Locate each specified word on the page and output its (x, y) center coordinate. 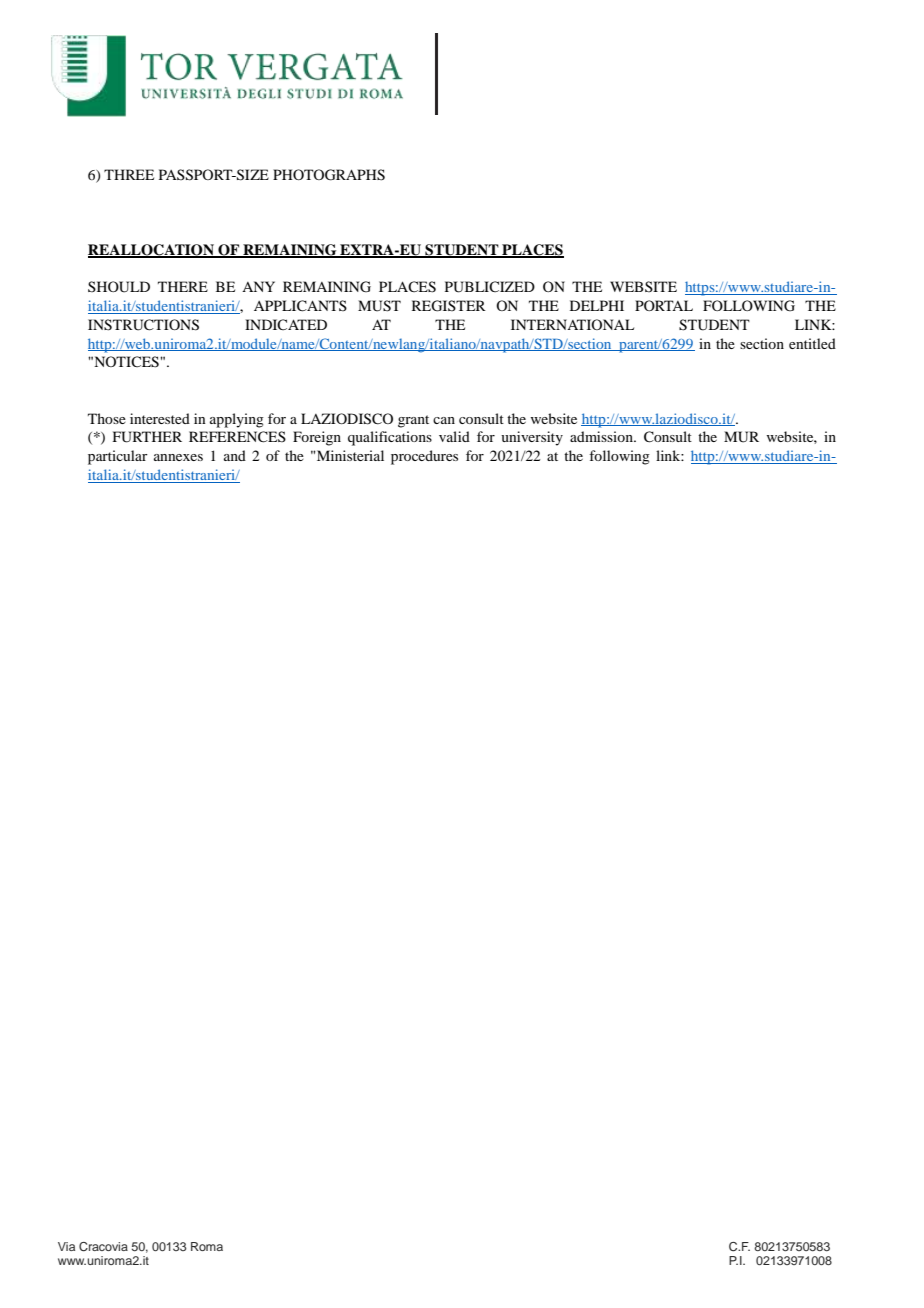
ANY (258, 286)
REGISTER (449, 306)
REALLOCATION (152, 251)
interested (160, 418)
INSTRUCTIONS (143, 325)
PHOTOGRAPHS (329, 175)
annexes (178, 457)
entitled (812, 343)
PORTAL (664, 305)
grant (413, 421)
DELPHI (597, 305)
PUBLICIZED (490, 287)
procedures (424, 457)
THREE (129, 174)
